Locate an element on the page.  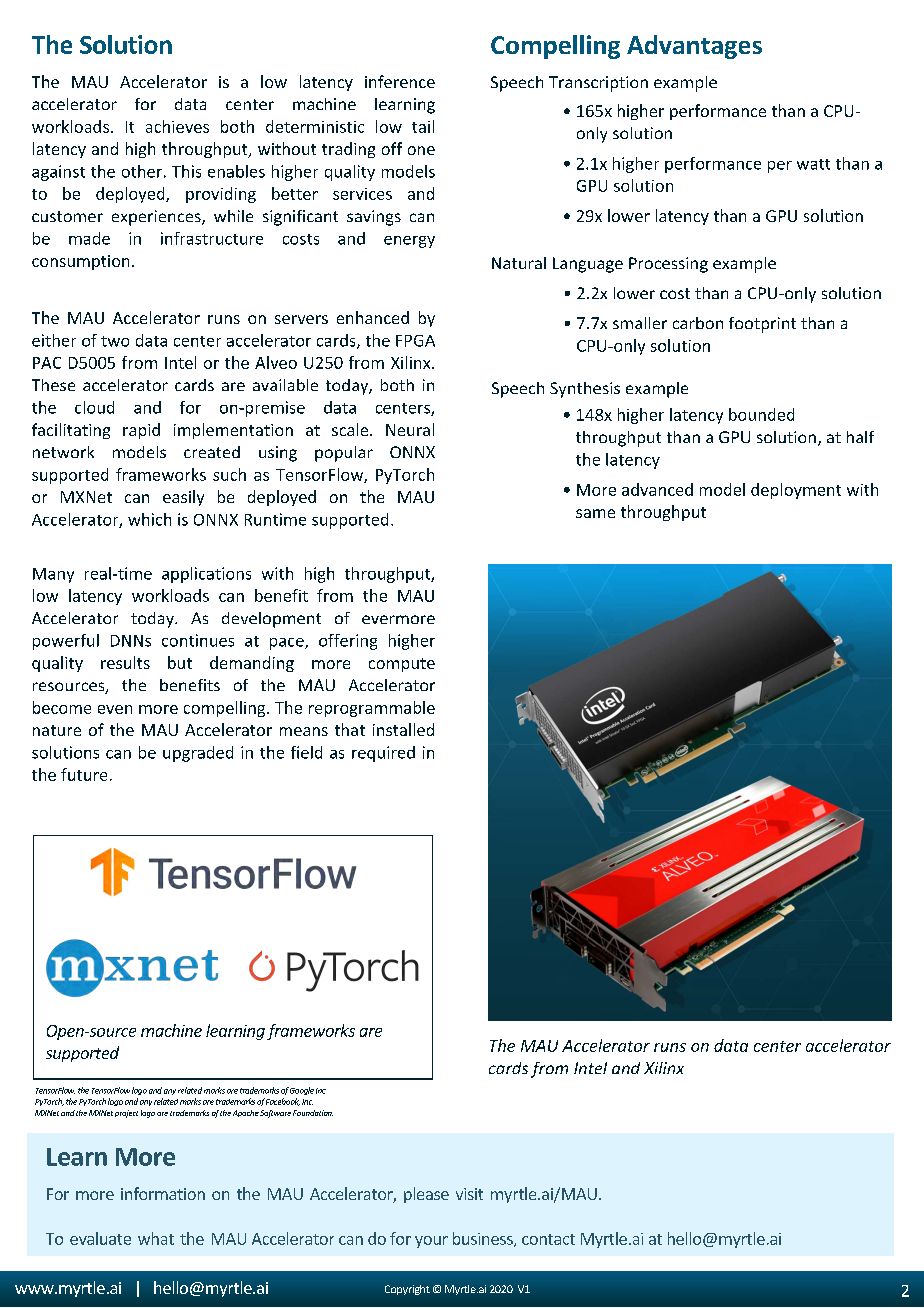
compute is located at coordinates (402, 665).
